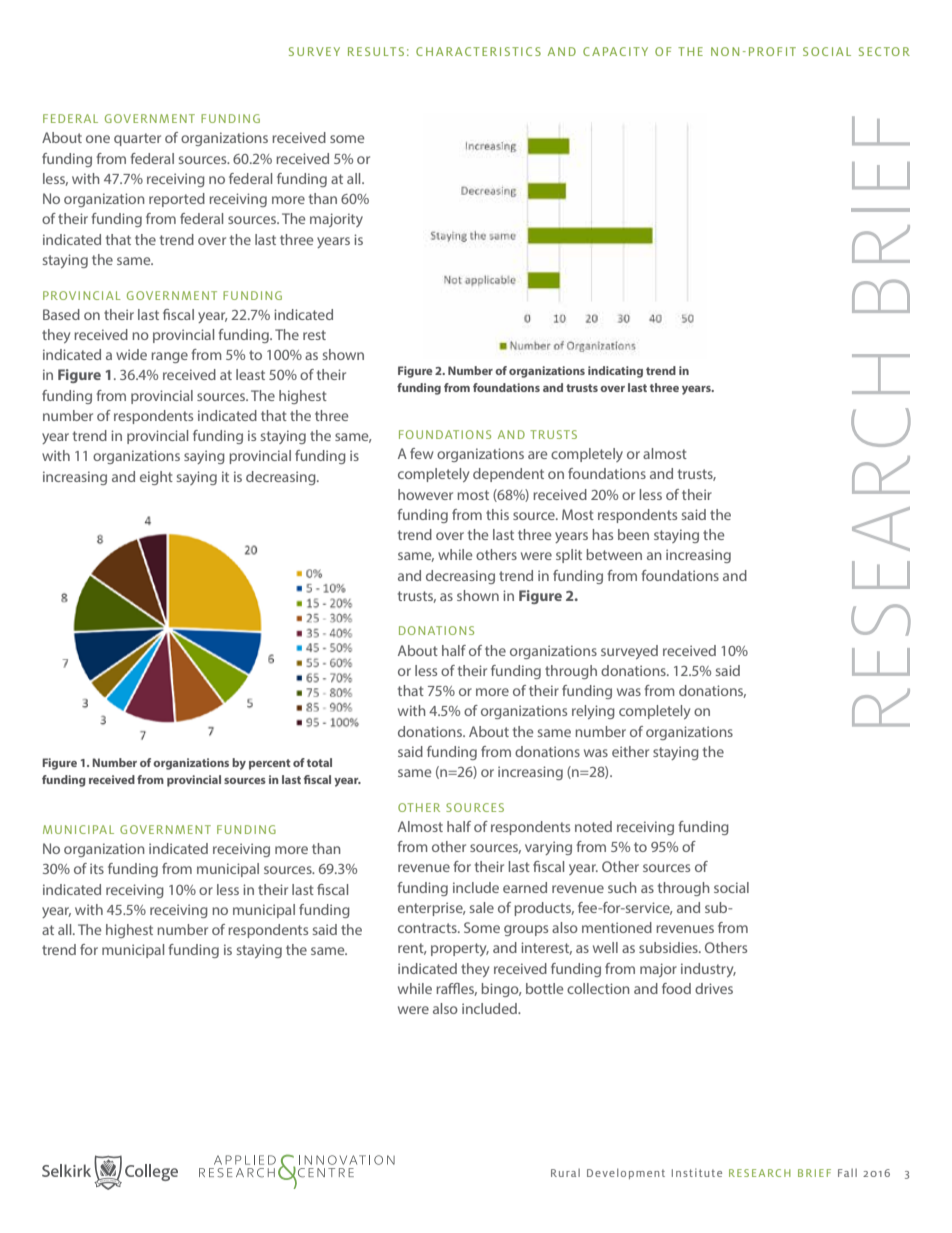 The width and height of the page is (952, 1233). I want to click on bingo, so click(501, 990).
